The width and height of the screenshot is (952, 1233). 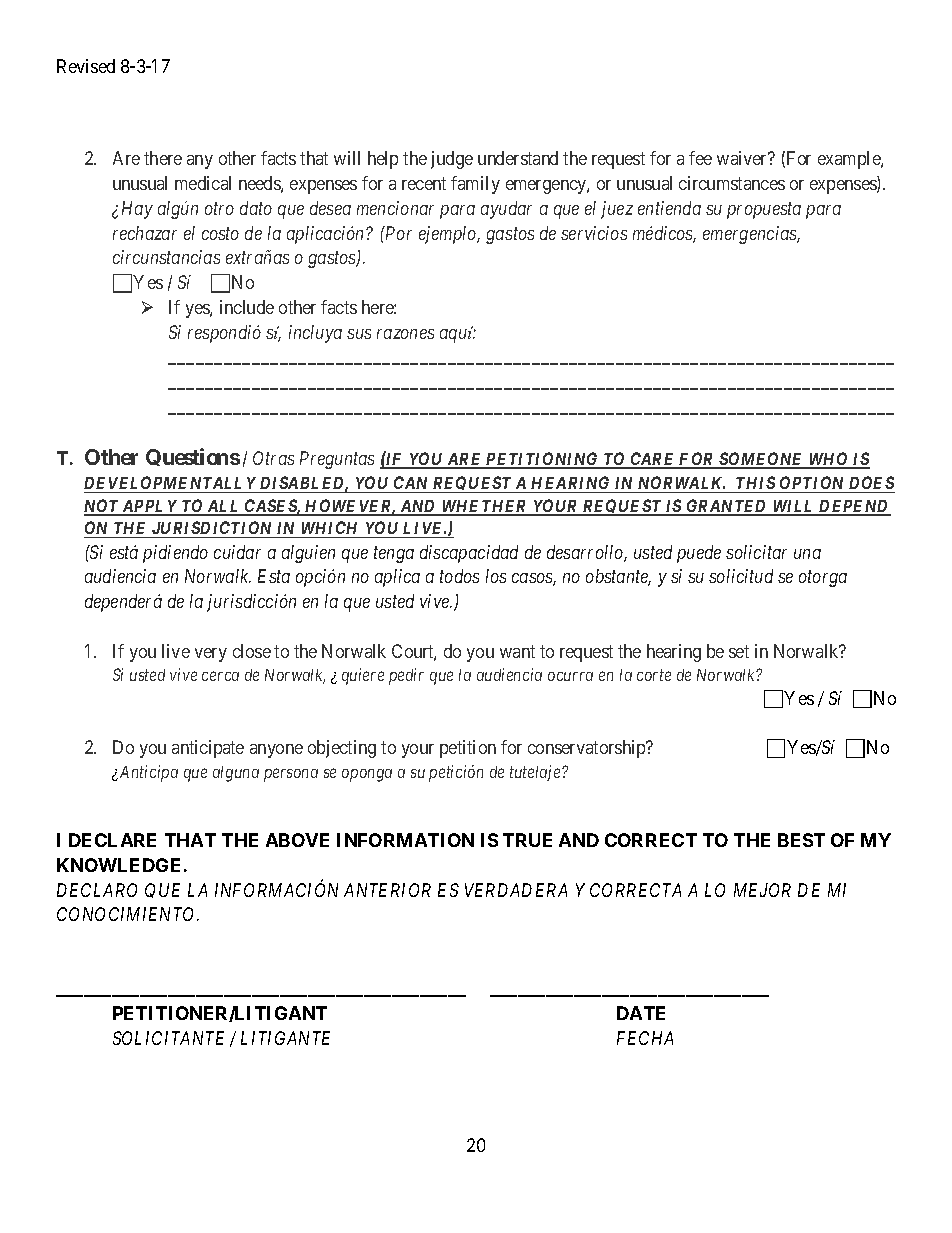 I want to click on todos, so click(x=459, y=576).
